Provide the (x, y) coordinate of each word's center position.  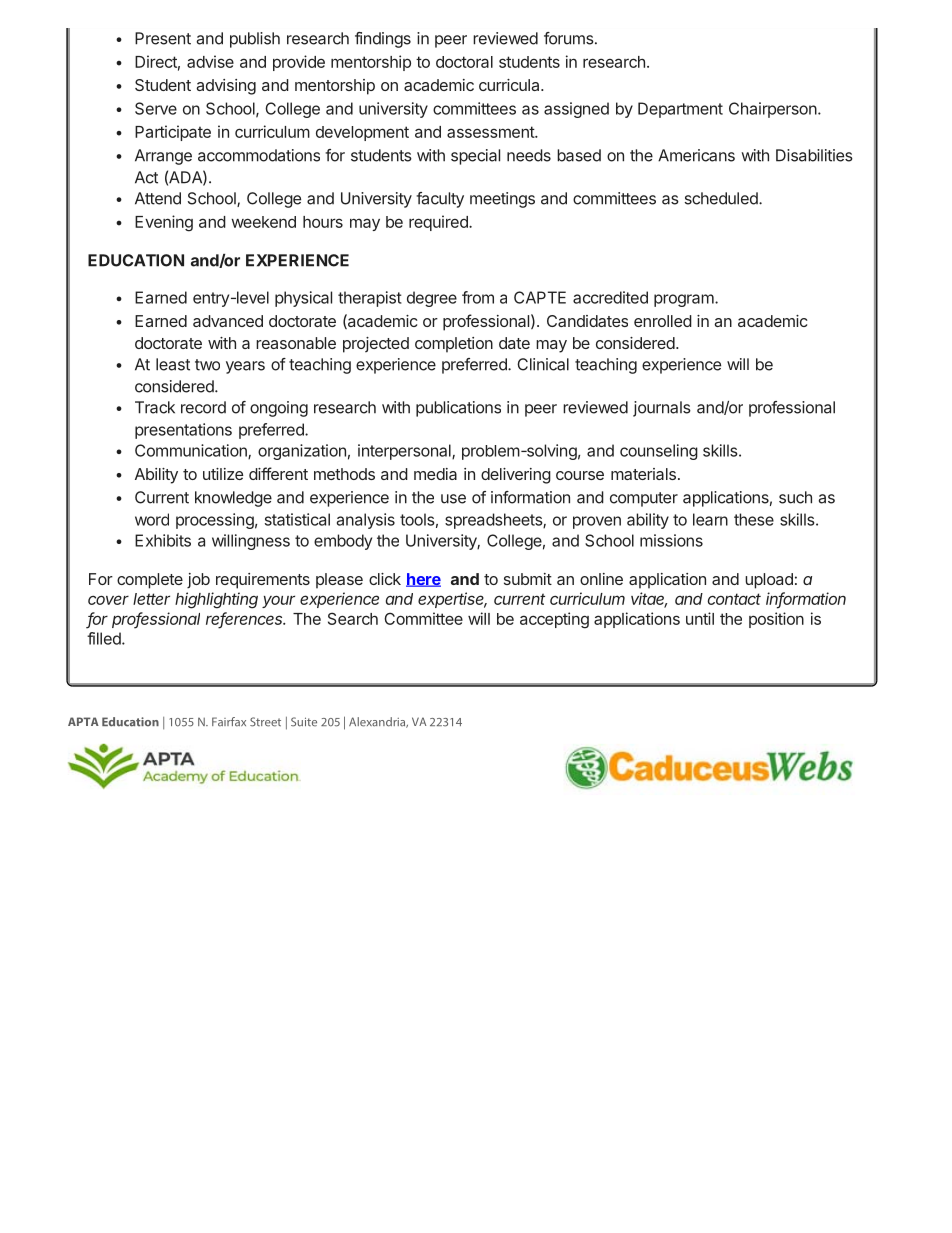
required (439, 223)
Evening (164, 223)
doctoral (464, 62)
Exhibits (163, 540)
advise (210, 61)
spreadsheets (494, 521)
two (207, 365)
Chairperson (773, 110)
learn (710, 519)
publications (458, 409)
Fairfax (229, 722)
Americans (696, 155)
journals (662, 409)
